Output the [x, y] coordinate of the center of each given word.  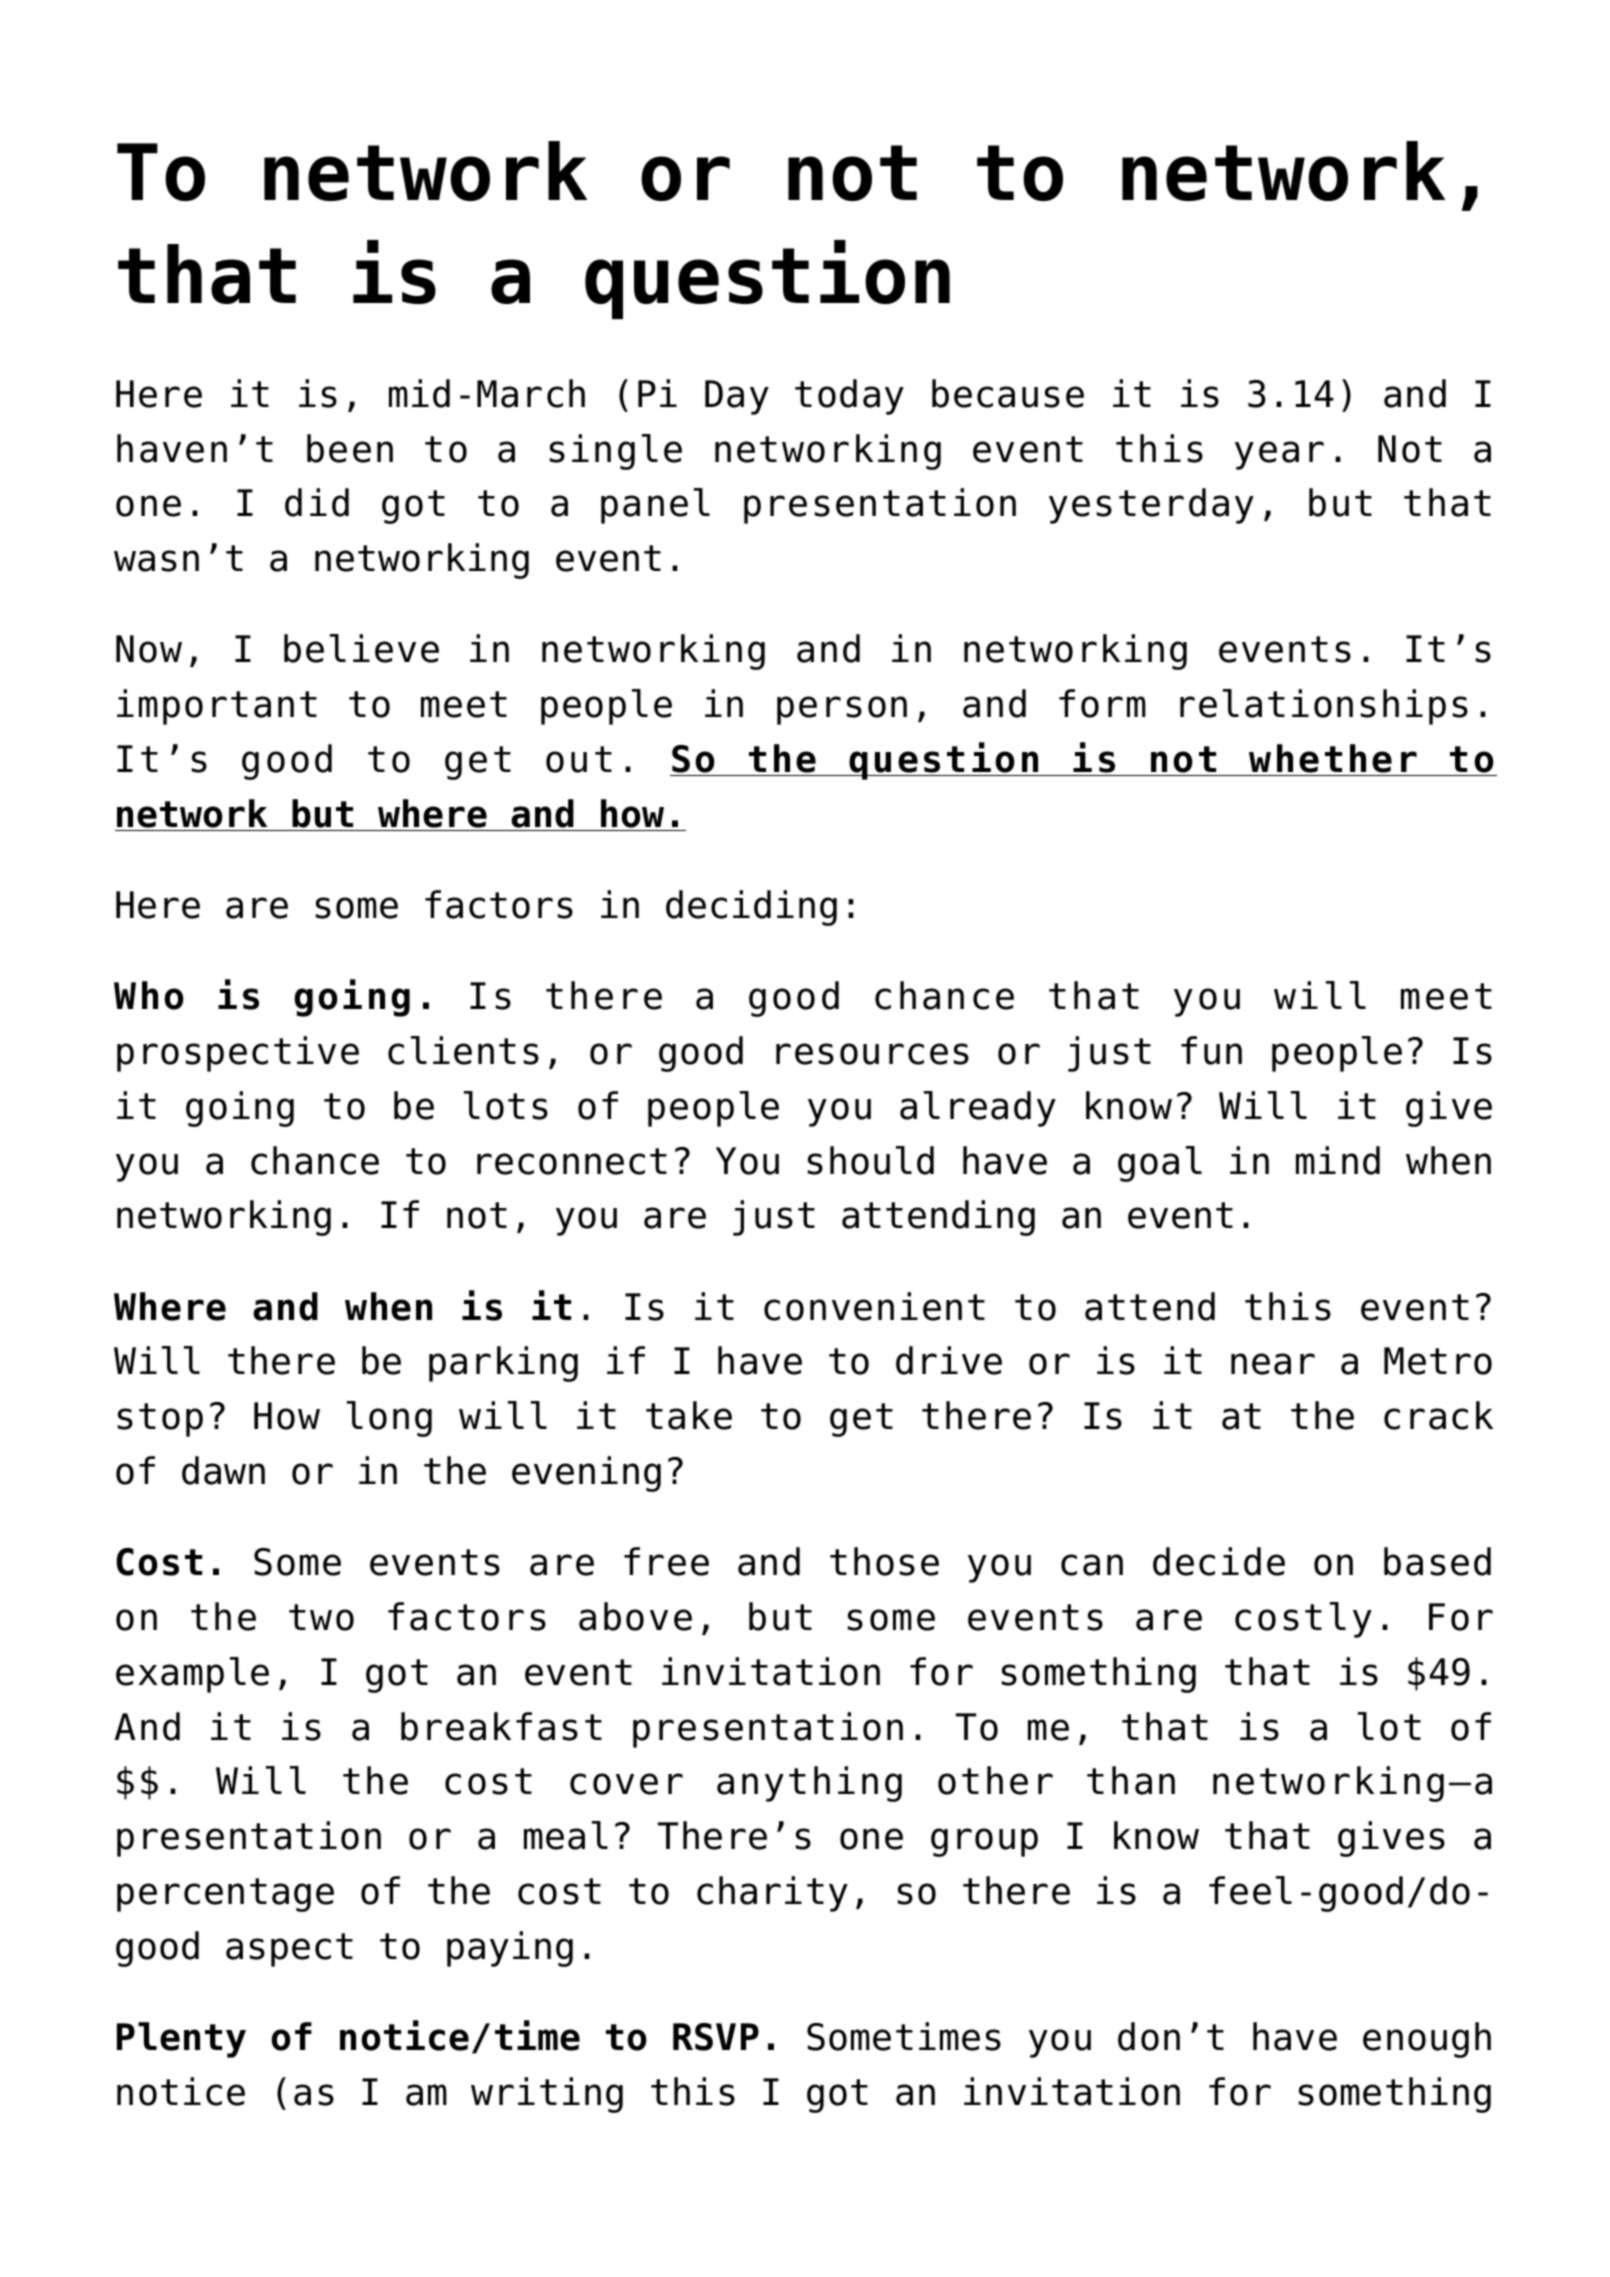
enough [1427, 2040]
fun [1211, 1050]
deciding [751, 908]
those [884, 1561]
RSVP [716, 2037]
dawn [223, 1470]
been [350, 448]
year [1279, 455]
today [849, 397]
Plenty [181, 2040]
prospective [238, 1054]
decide [1219, 1561]
